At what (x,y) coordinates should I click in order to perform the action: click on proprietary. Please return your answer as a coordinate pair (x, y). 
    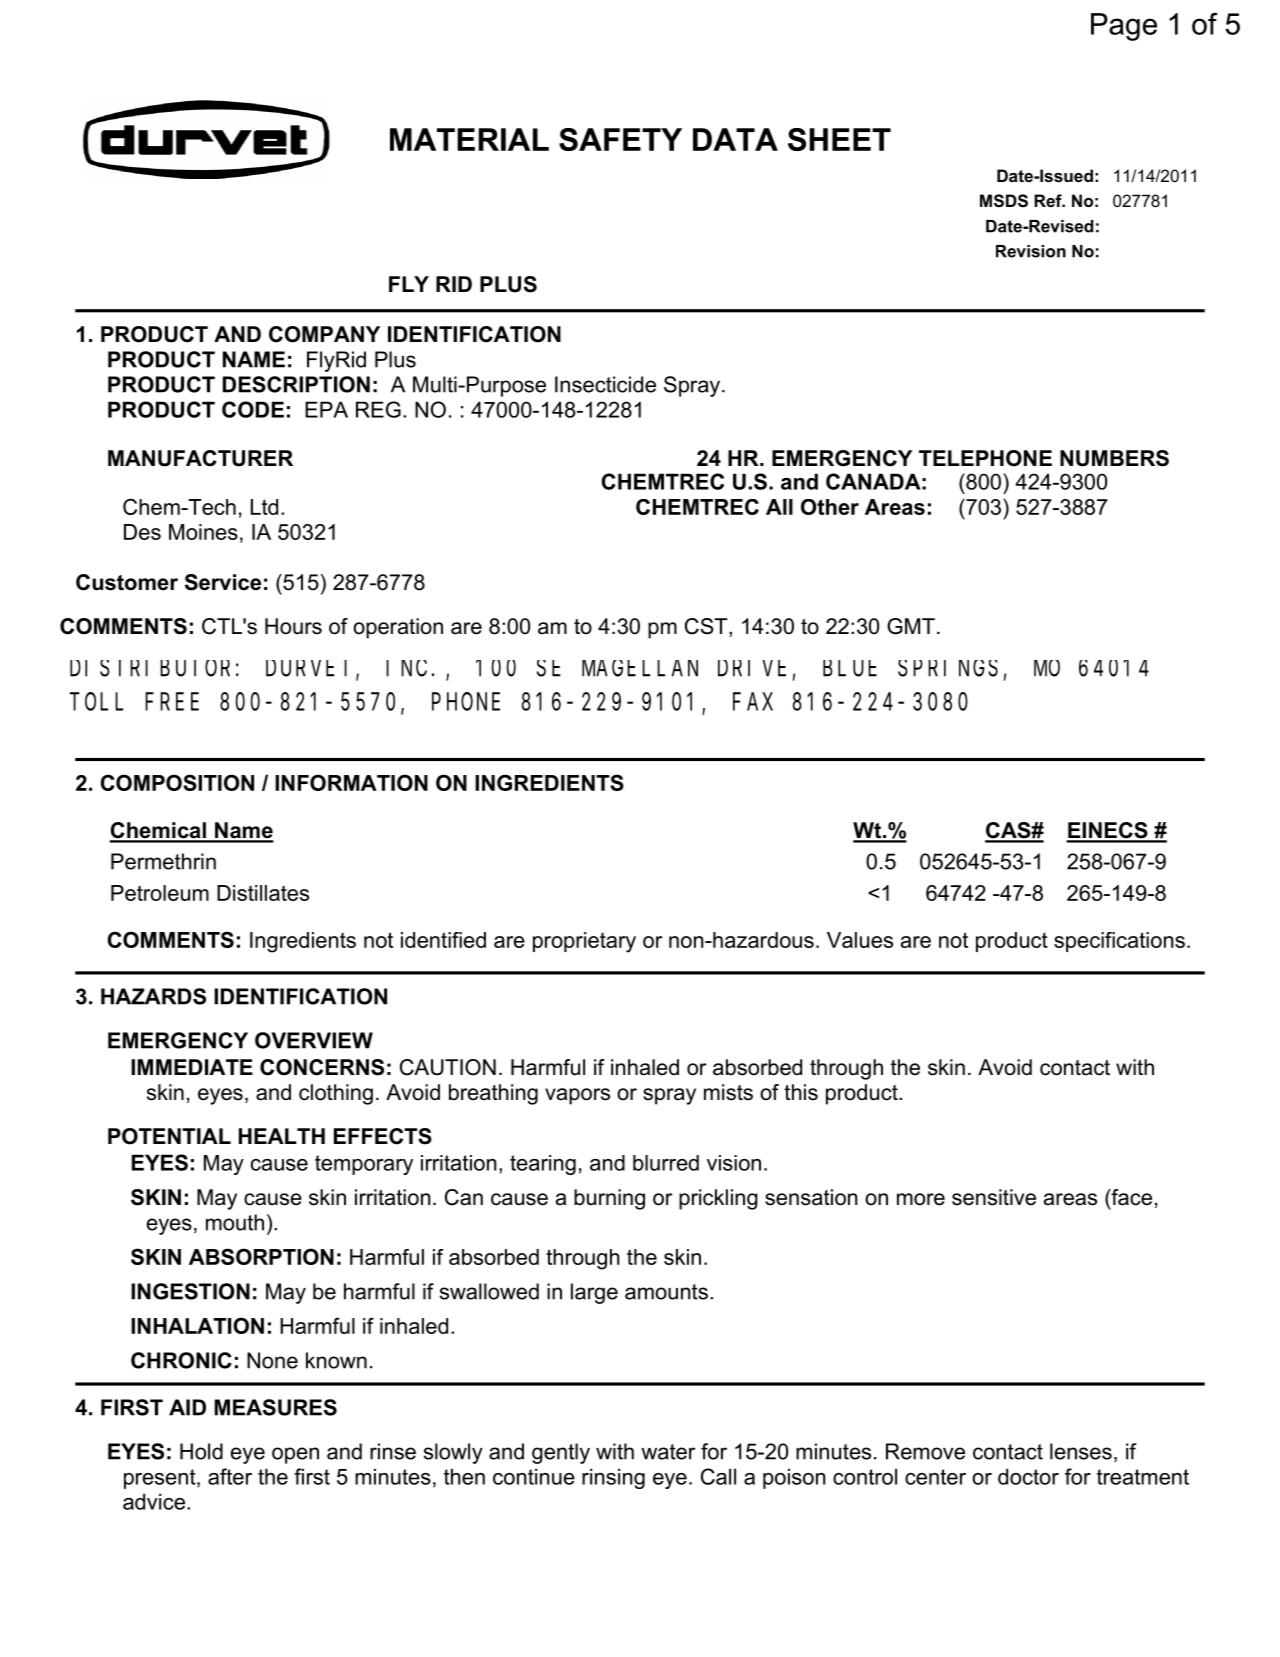
    Looking at the image, I should click on (584, 942).
